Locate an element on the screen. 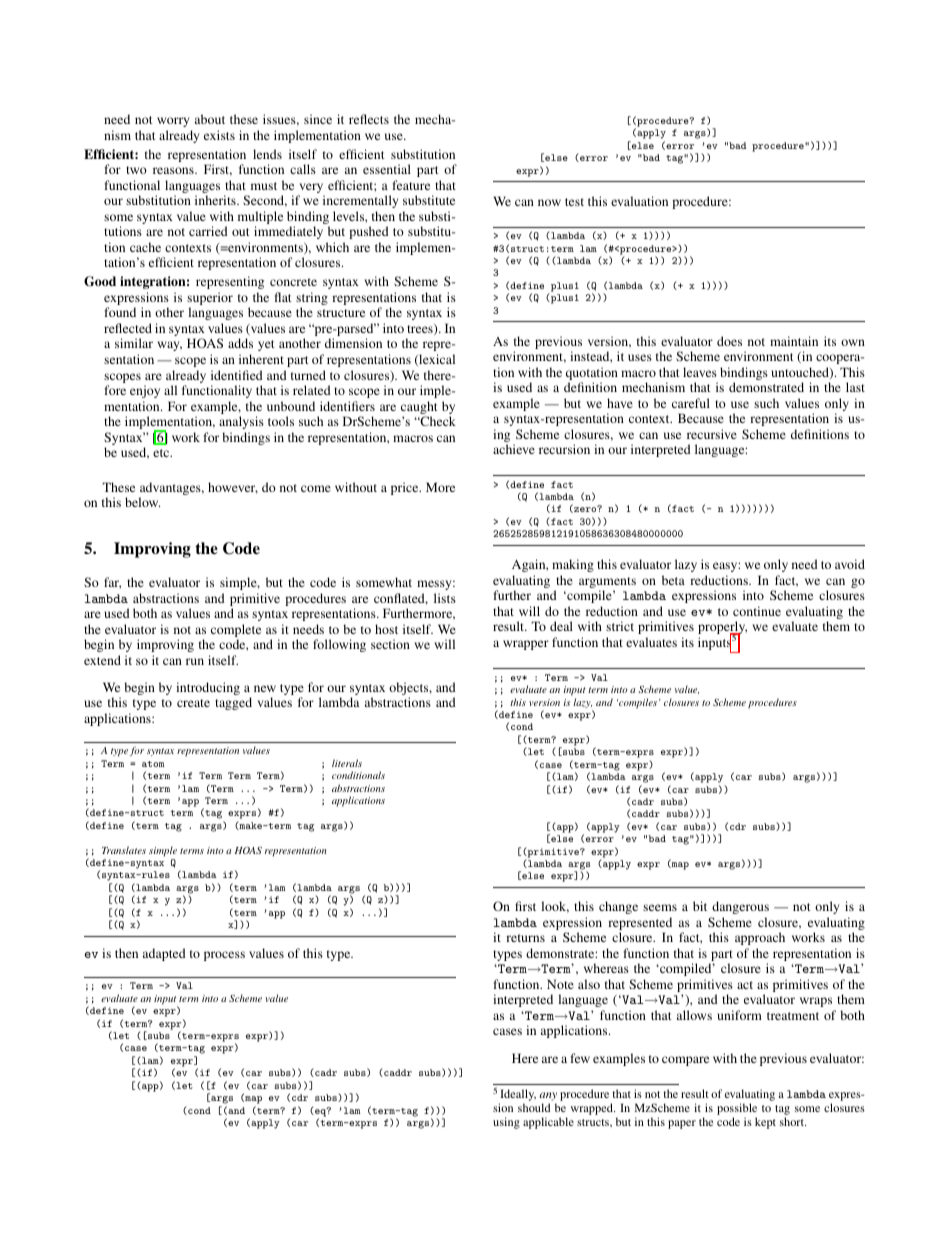 The height and width of the screenshot is (1233, 952). achieve is located at coordinates (514, 449).
